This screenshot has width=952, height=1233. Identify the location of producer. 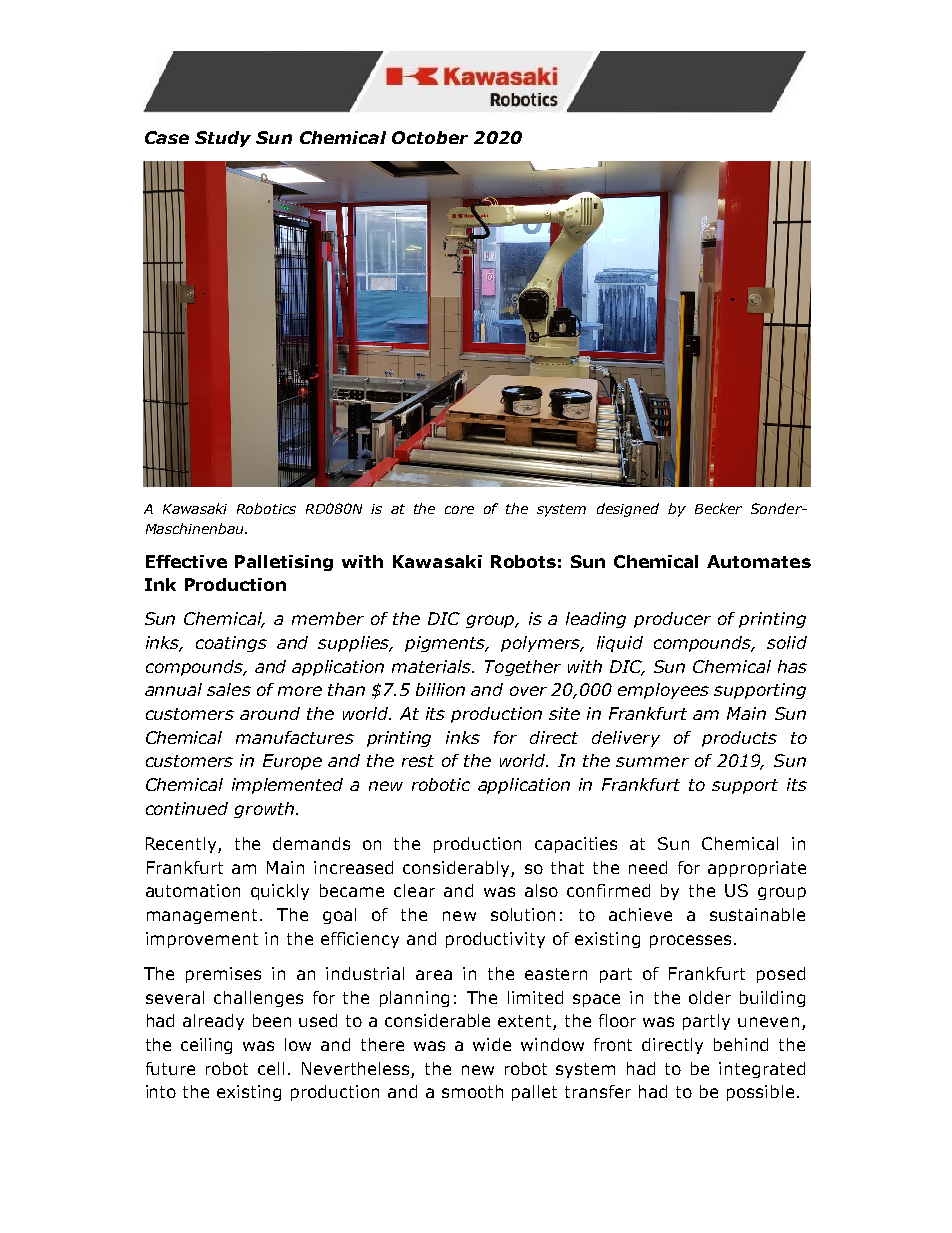
(672, 620).
